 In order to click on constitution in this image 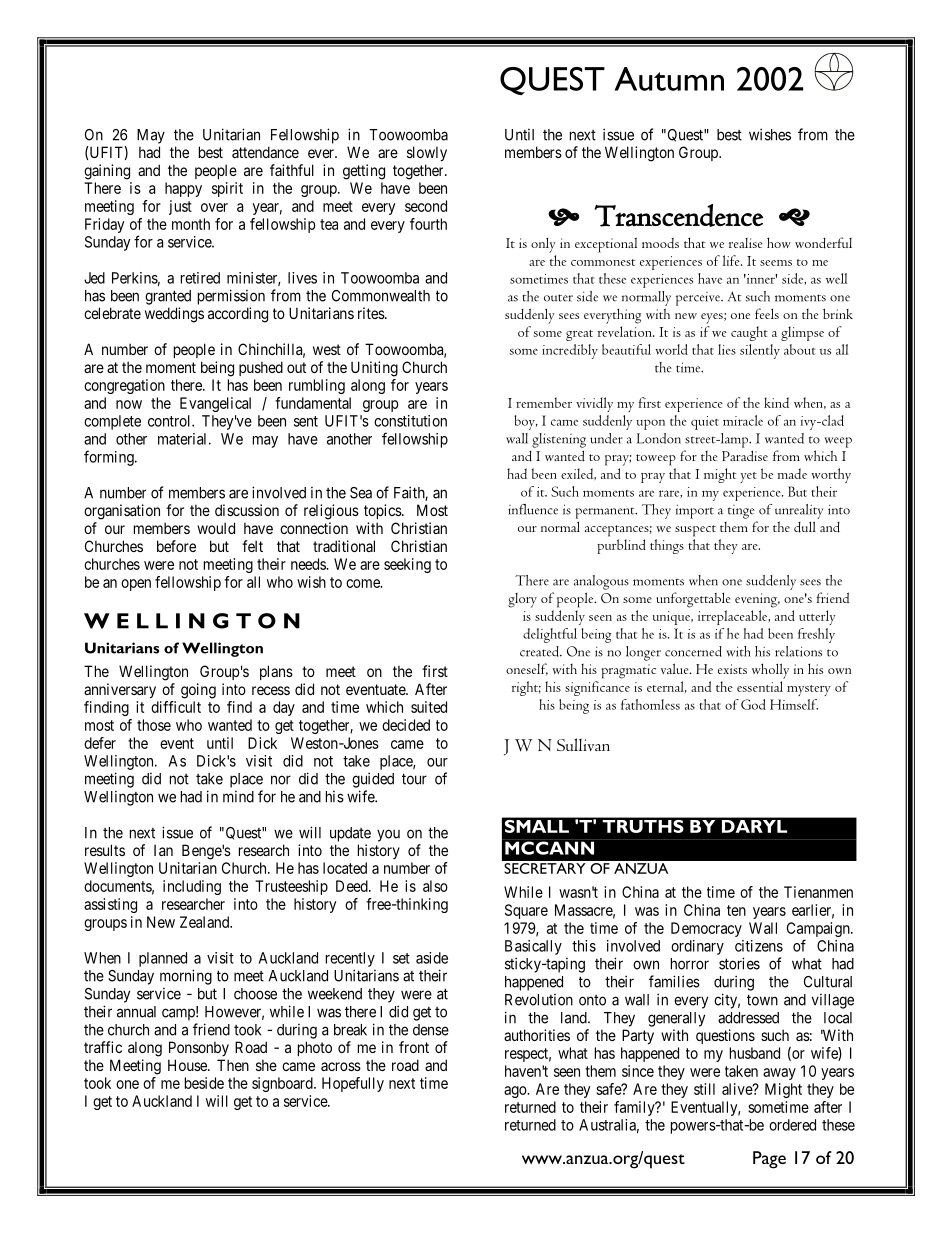, I will do `click(410, 421)`.
